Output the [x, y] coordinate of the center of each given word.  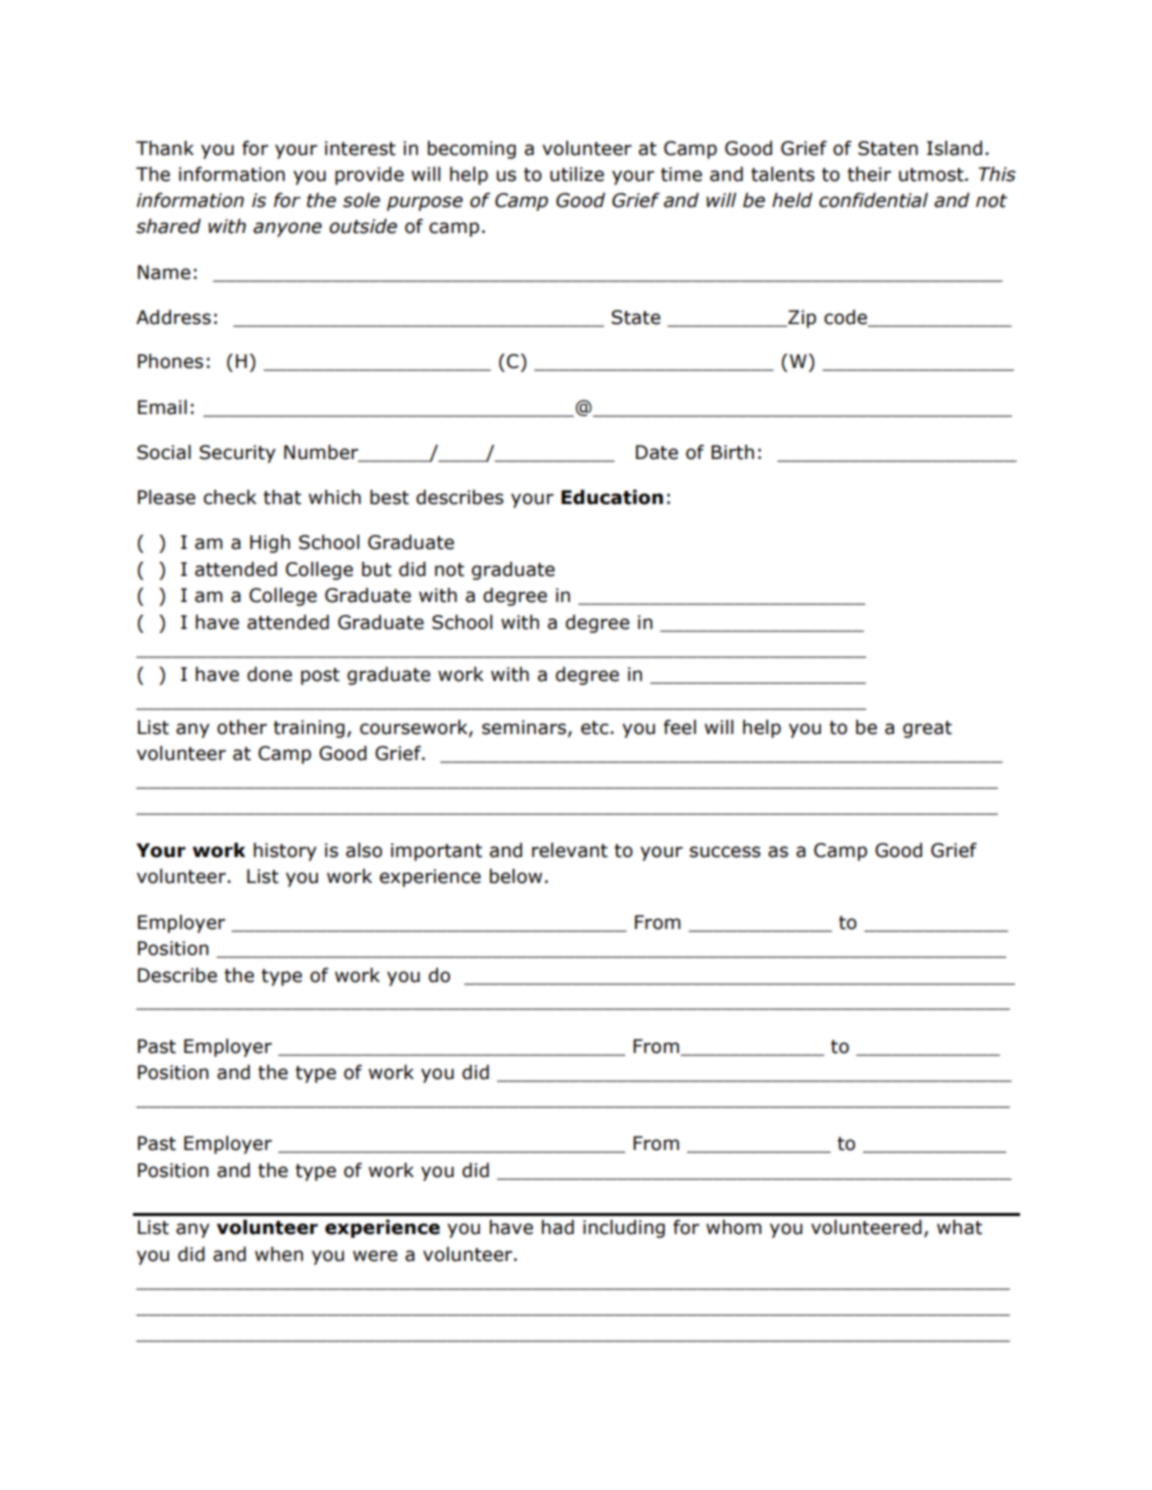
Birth [732, 452]
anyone [287, 229]
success [725, 852]
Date [657, 452]
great [927, 729]
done [269, 674]
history [285, 852]
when [279, 1254]
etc [595, 728]
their [869, 174]
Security [237, 454]
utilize [577, 174]
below [516, 876]
